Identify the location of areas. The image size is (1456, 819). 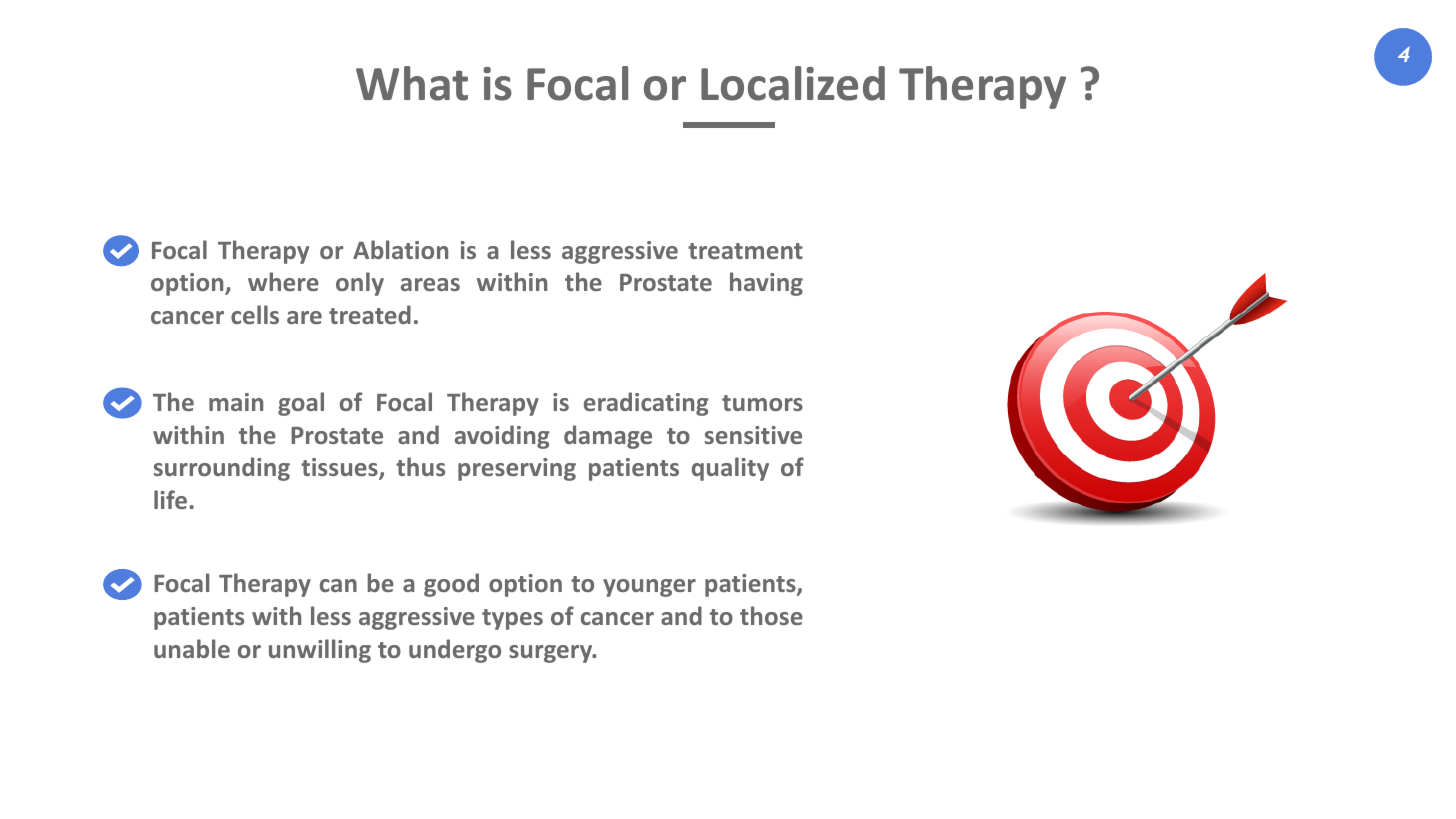
(430, 284).
